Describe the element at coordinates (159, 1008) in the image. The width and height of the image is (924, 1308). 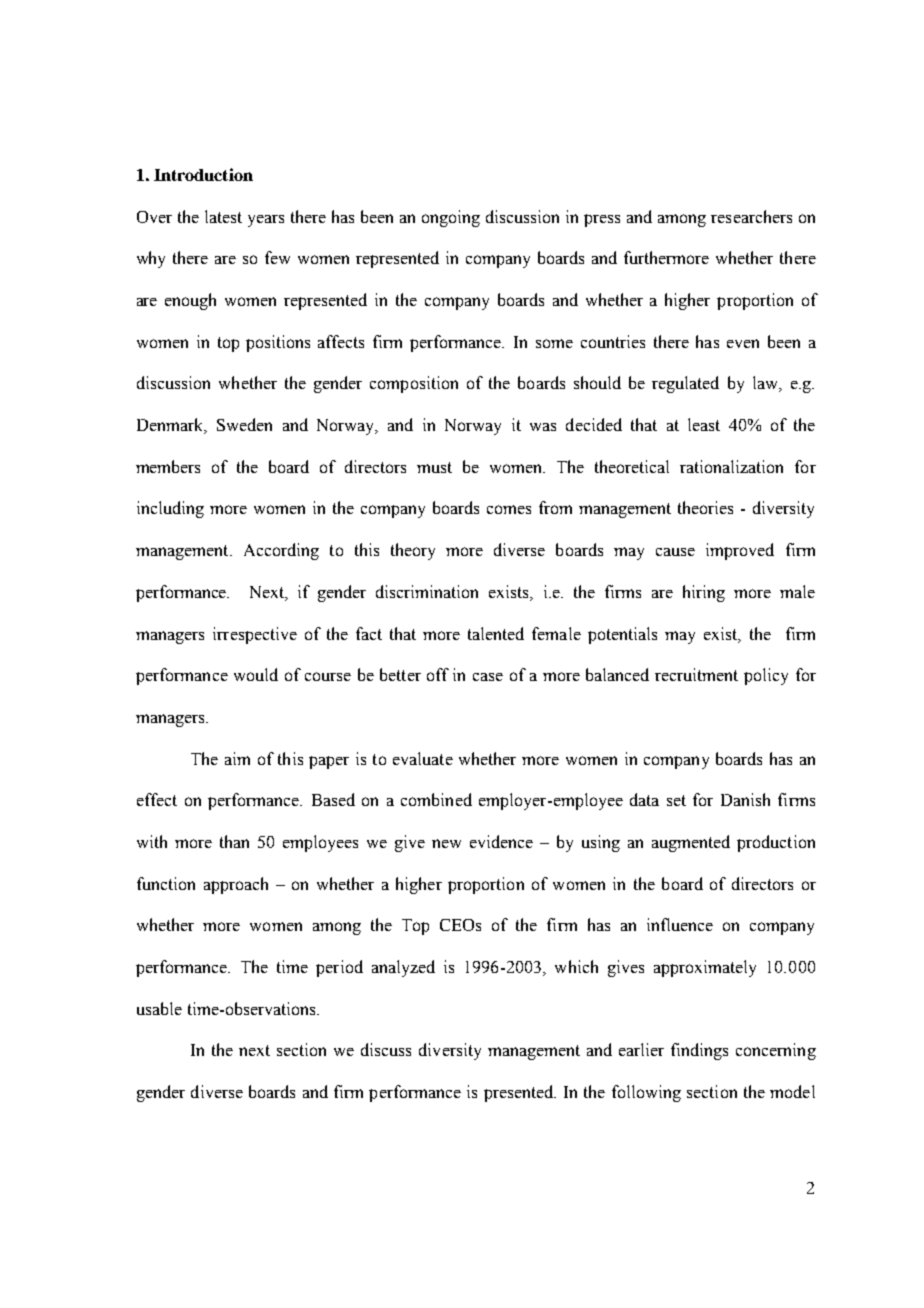
I see `usable` at that location.
